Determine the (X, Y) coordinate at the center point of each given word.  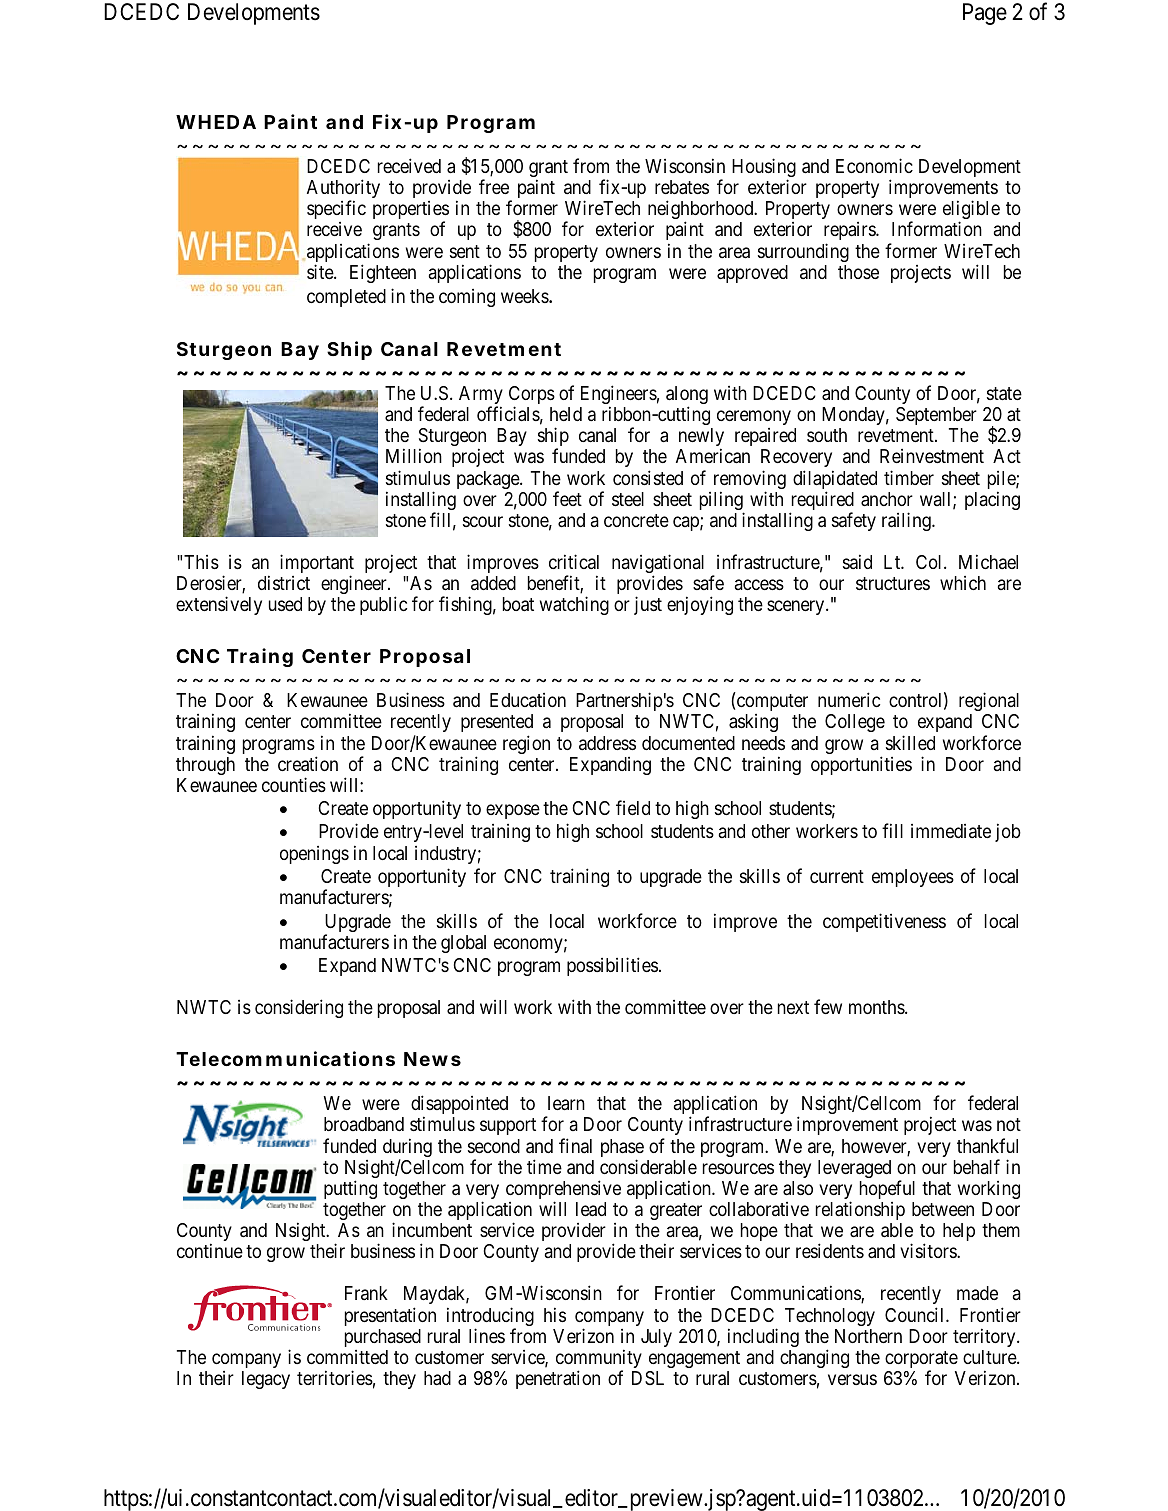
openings (314, 855)
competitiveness (884, 922)
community (599, 1360)
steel (628, 499)
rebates (682, 187)
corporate (921, 1361)
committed (347, 1357)
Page (985, 14)
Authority (343, 190)
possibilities (612, 966)
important (317, 565)
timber (909, 477)
